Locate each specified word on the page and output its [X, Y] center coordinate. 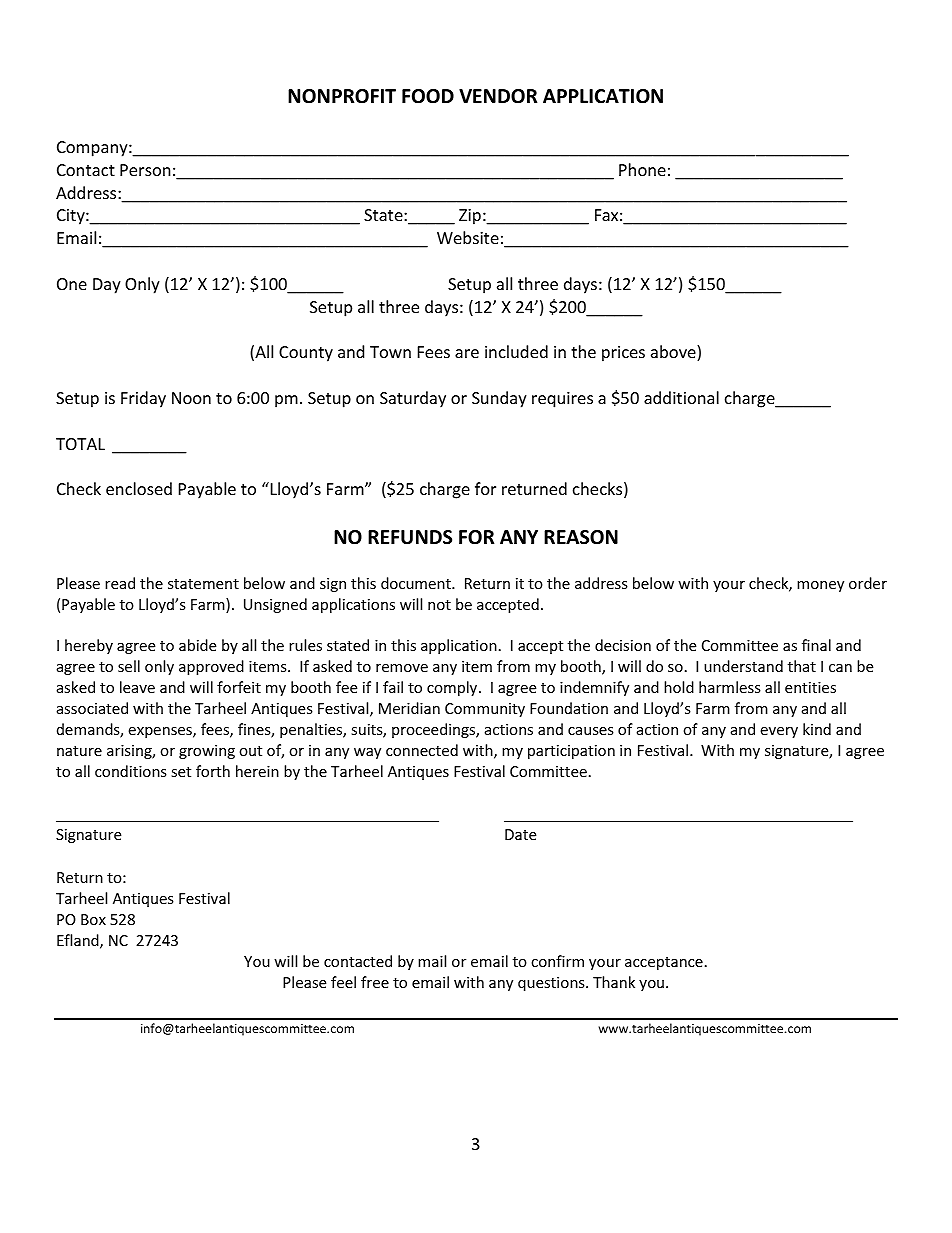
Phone [642, 169]
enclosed [139, 488]
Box [93, 919]
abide [197, 645]
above [674, 353]
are [467, 353]
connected [422, 750]
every [779, 732]
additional [681, 397]
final [816, 645]
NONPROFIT [342, 96]
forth [213, 771]
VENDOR [498, 96]
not [439, 605]
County [306, 354]
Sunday [499, 399]
